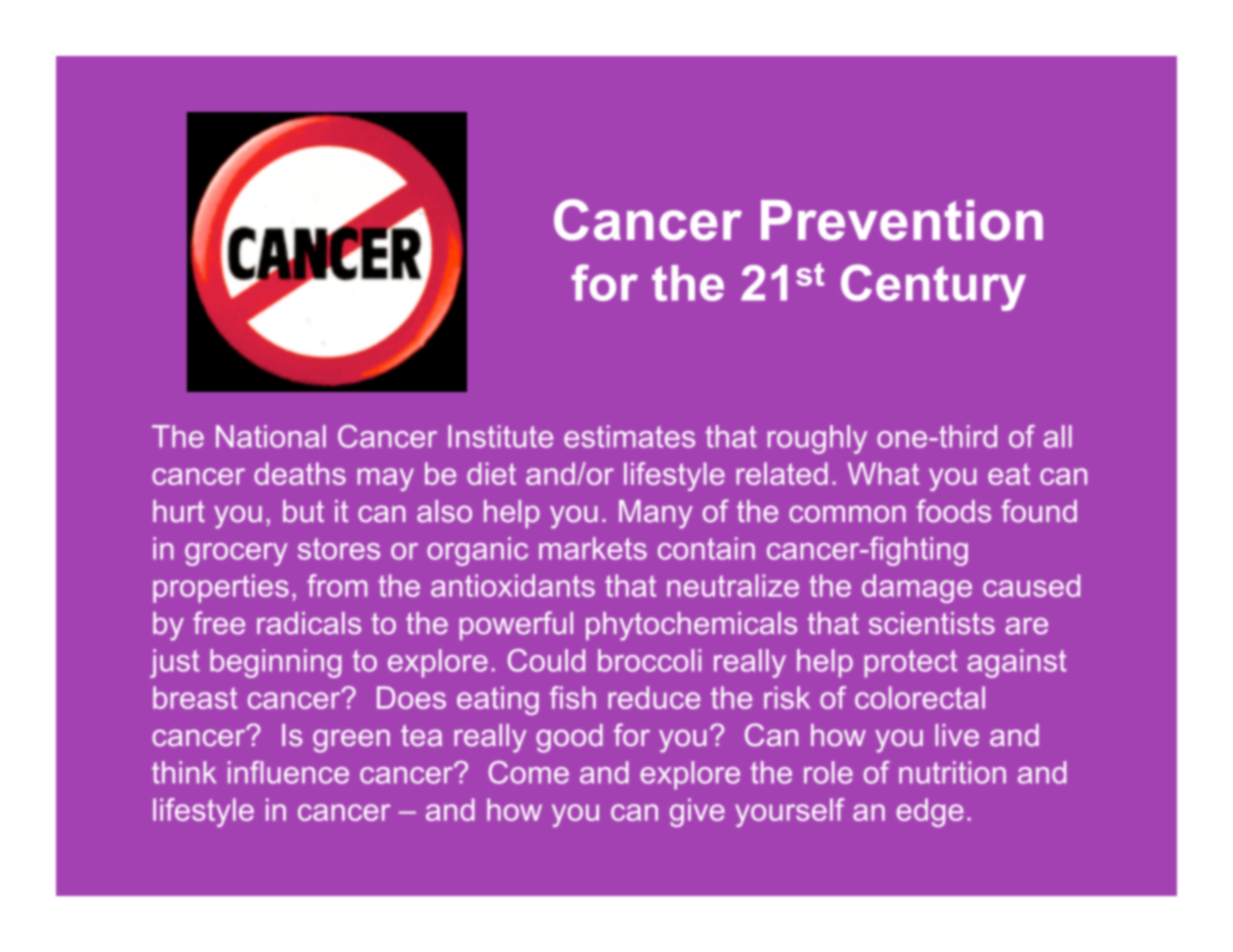 The height and width of the document is (952, 1233). Describe the element at coordinates (271, 436) in the document. I see `National` at that location.
